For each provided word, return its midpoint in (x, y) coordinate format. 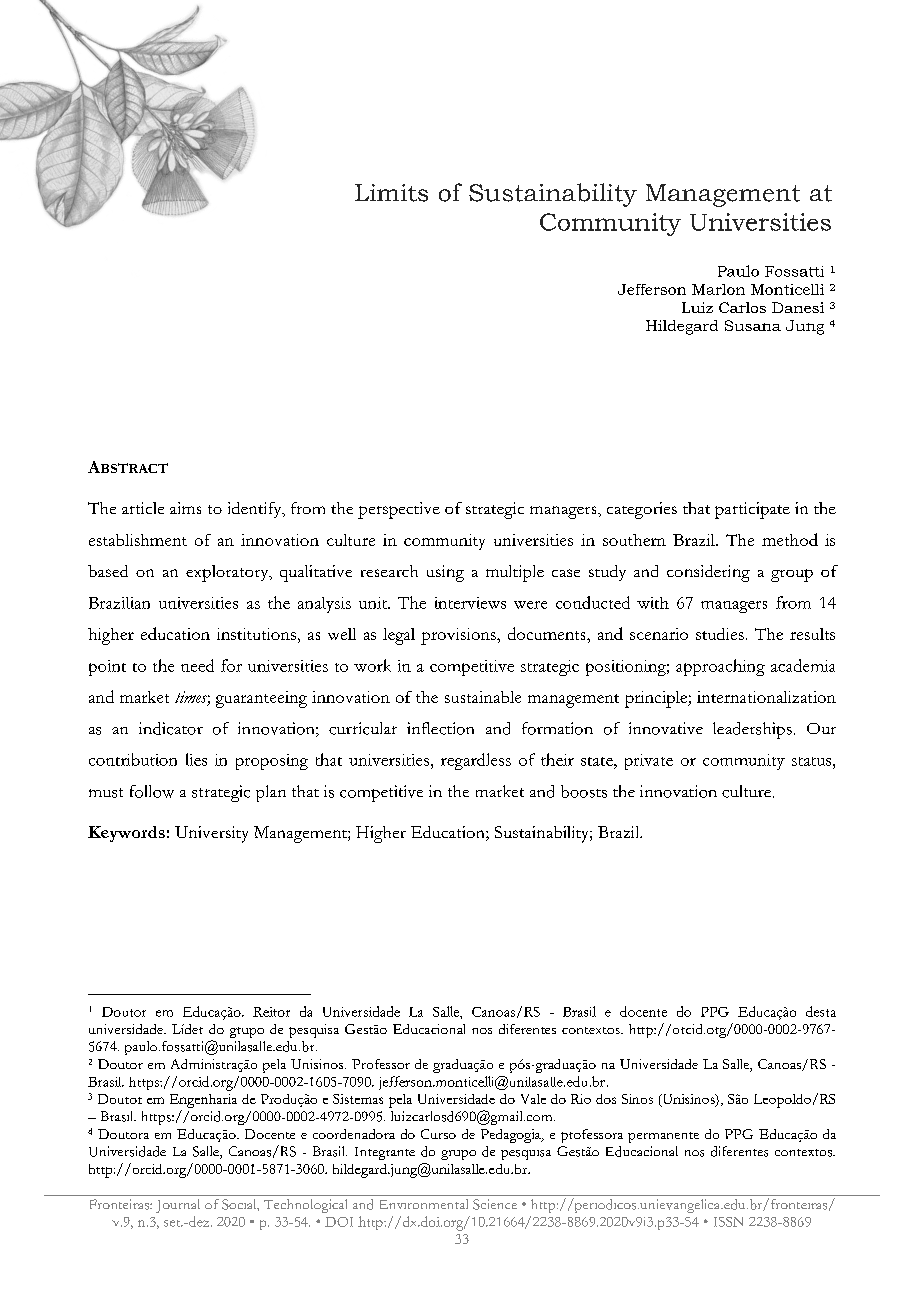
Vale (533, 1099)
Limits (391, 193)
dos (606, 1099)
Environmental (424, 1204)
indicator (171, 728)
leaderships (752, 730)
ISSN (728, 1222)
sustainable (483, 697)
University (211, 834)
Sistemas (358, 1099)
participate (752, 510)
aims (185, 508)
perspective (399, 510)
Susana (753, 325)
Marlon (718, 289)
